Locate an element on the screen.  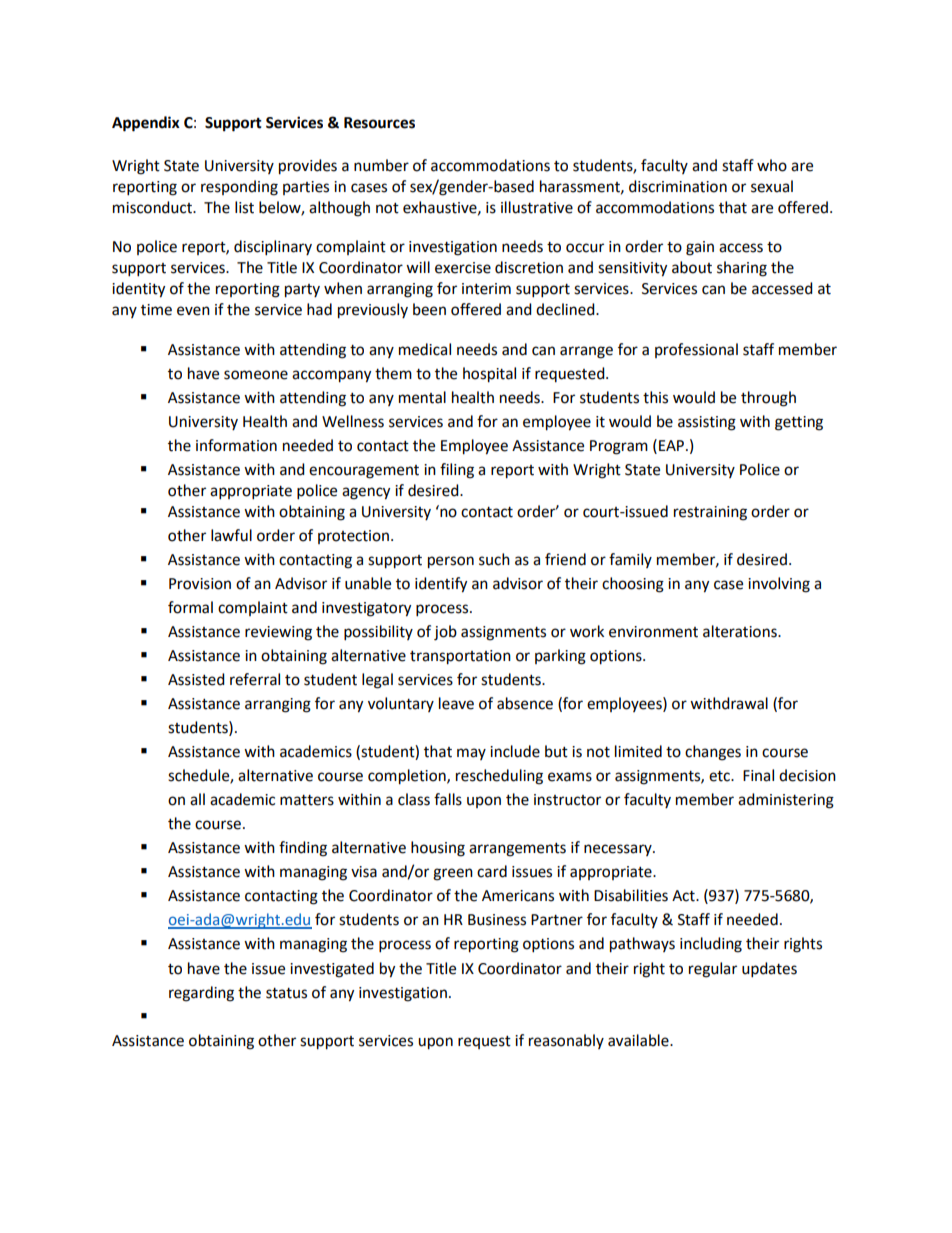
involving is located at coordinates (779, 585).
